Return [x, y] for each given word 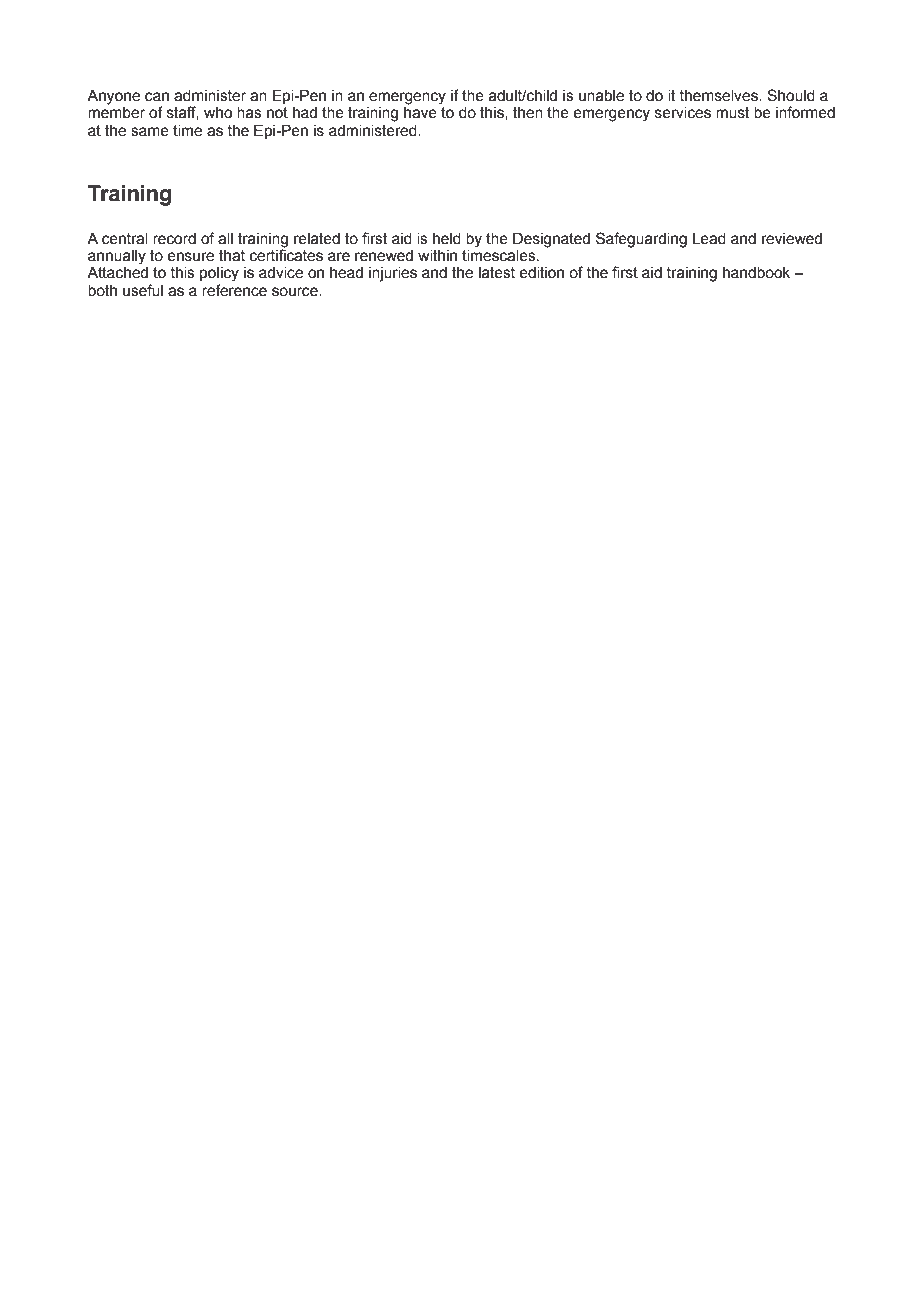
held [447, 239]
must [733, 113]
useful [143, 290]
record [174, 239]
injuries [393, 274]
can [157, 97]
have [420, 113]
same [150, 132]
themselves [720, 96]
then [528, 113]
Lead [709, 239]
